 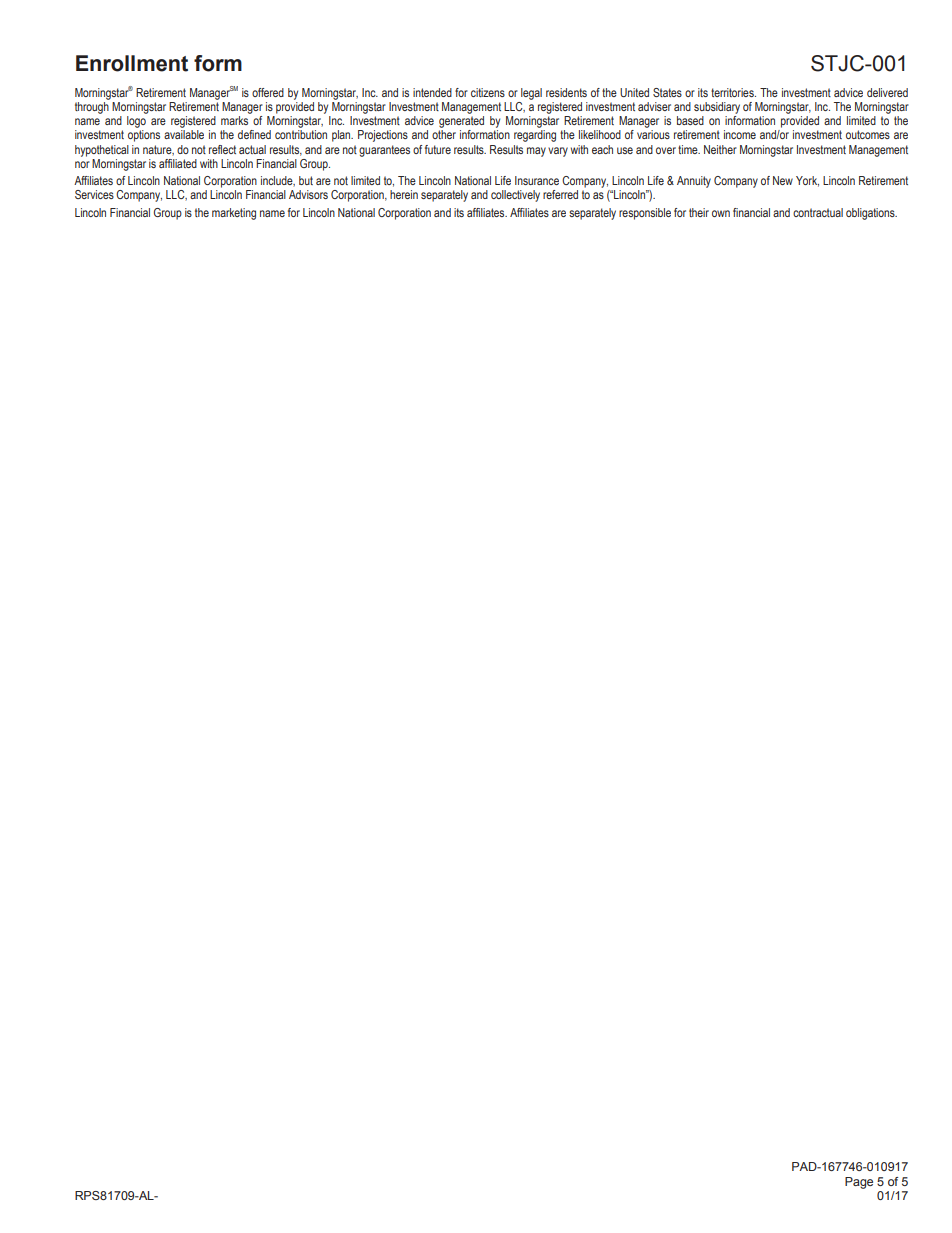 What do you see at coordinates (234, 214) in the screenshot?
I see `marketing` at bounding box center [234, 214].
